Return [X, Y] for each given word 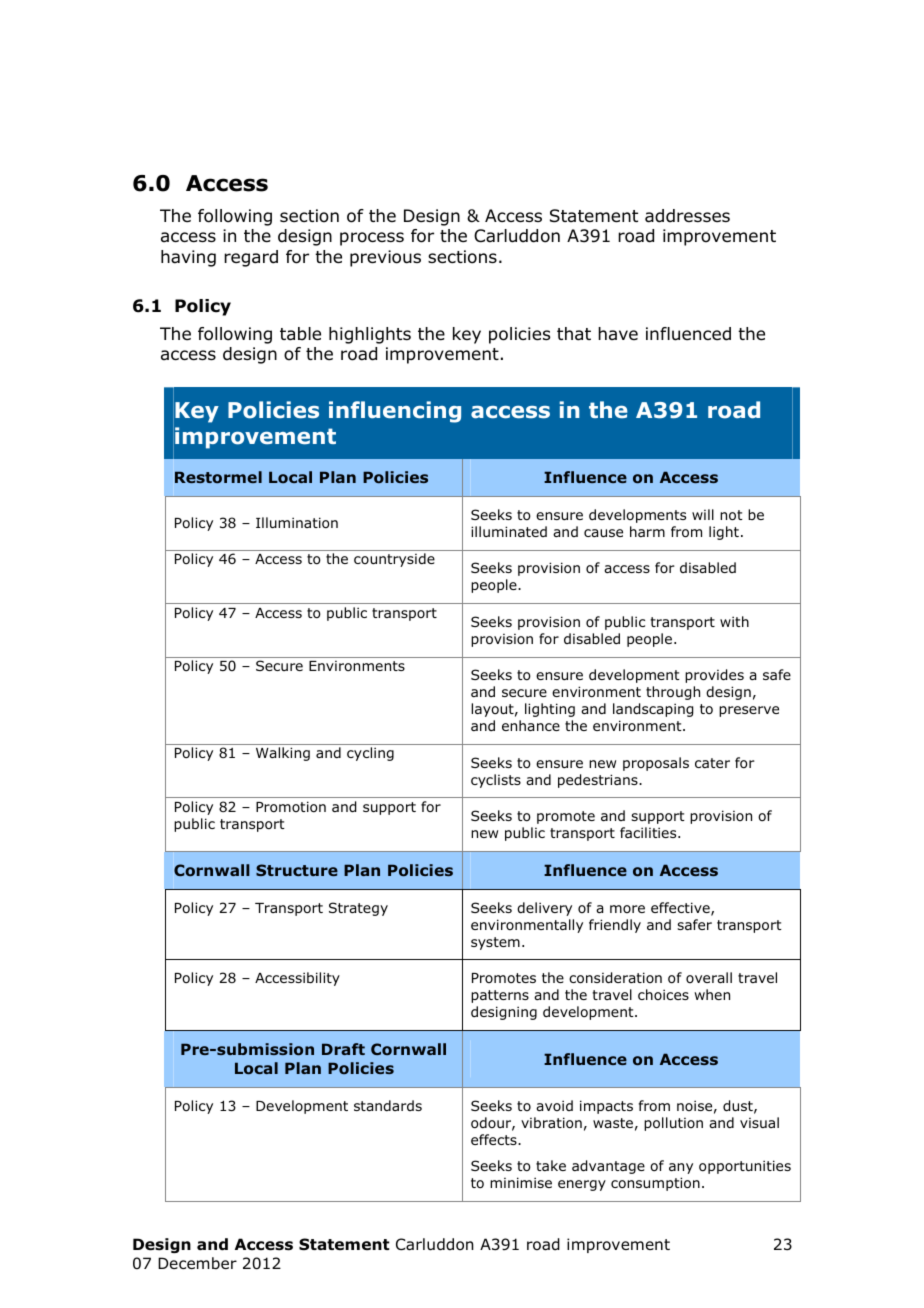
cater [712, 763]
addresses [687, 216]
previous [385, 258]
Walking [283, 754]
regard [251, 258]
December [197, 1263]
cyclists [496, 781]
